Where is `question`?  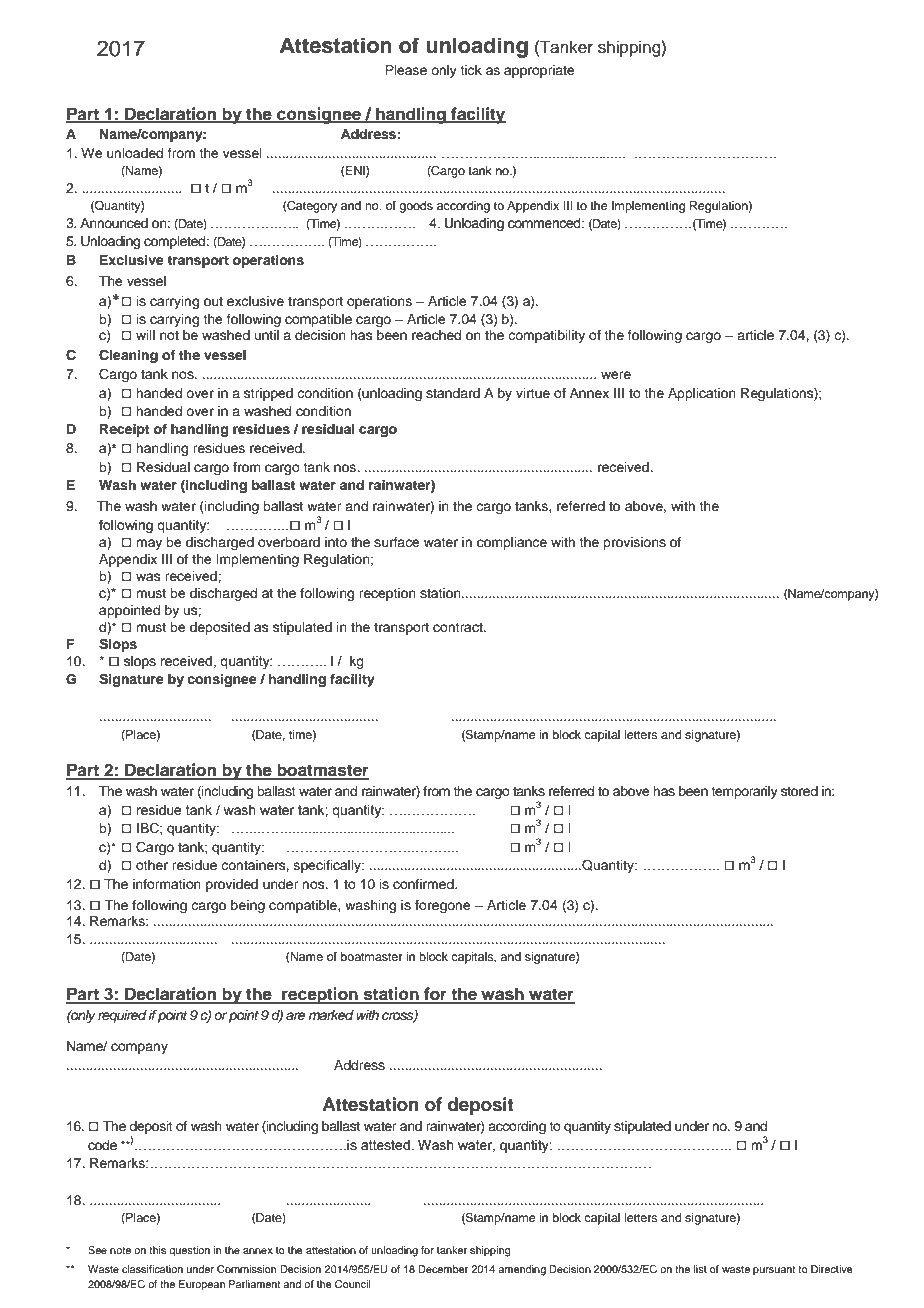
question is located at coordinates (189, 1251).
